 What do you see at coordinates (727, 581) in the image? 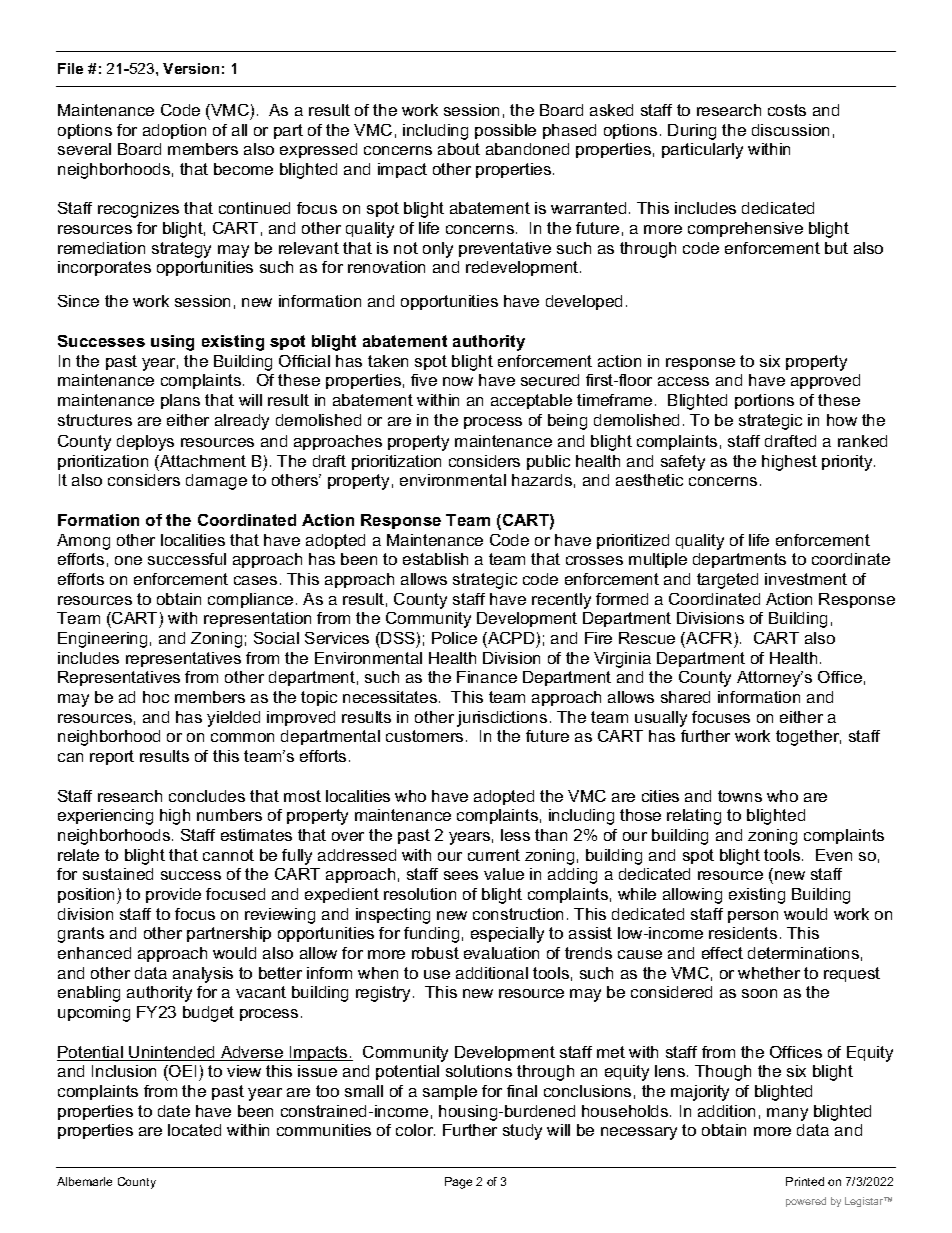
I see `targeted` at bounding box center [727, 581].
